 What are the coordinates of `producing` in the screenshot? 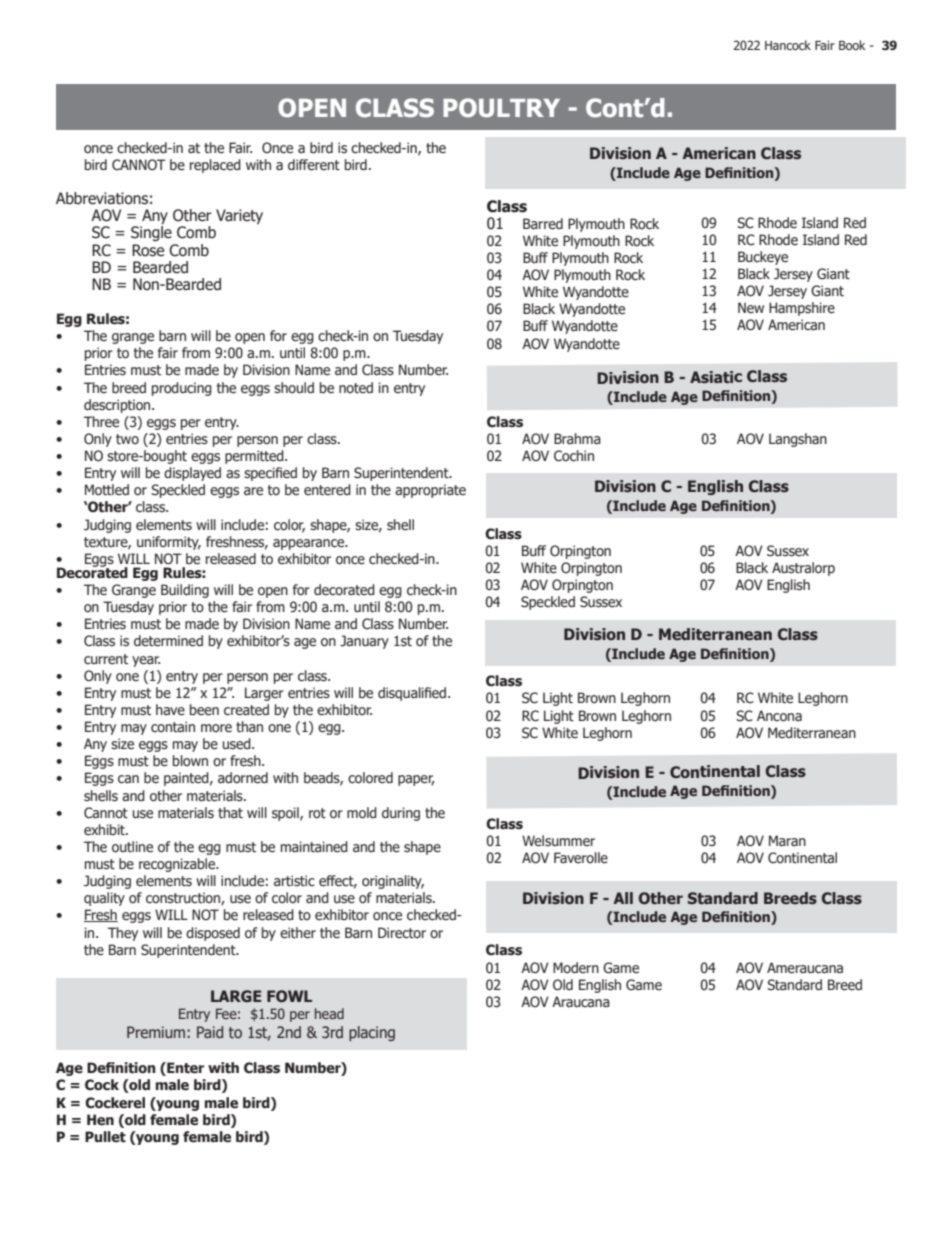 It's located at (182, 389).
